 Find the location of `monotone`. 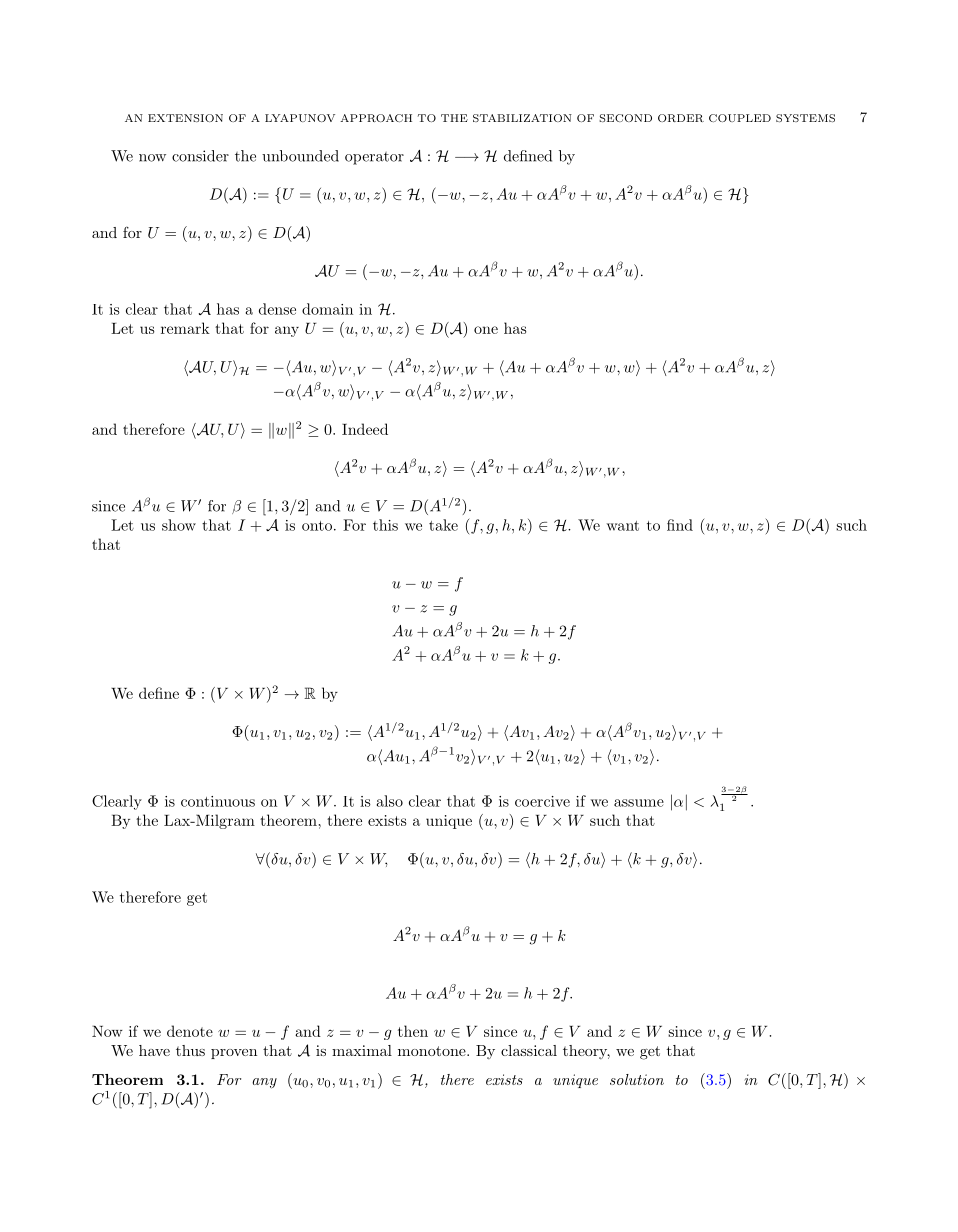

monotone is located at coordinates (433, 1051).
